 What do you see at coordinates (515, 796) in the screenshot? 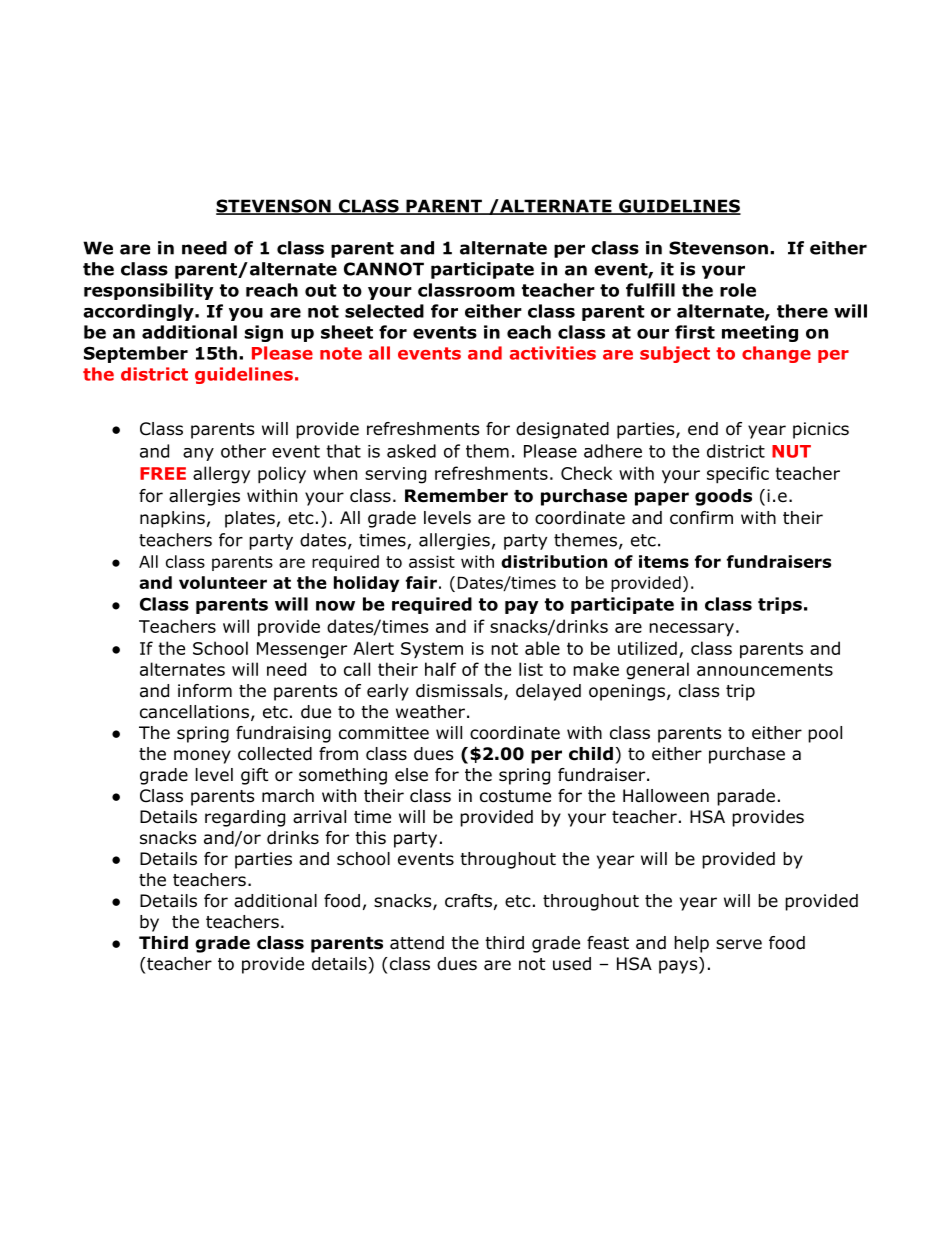
I see `costume` at bounding box center [515, 796].
